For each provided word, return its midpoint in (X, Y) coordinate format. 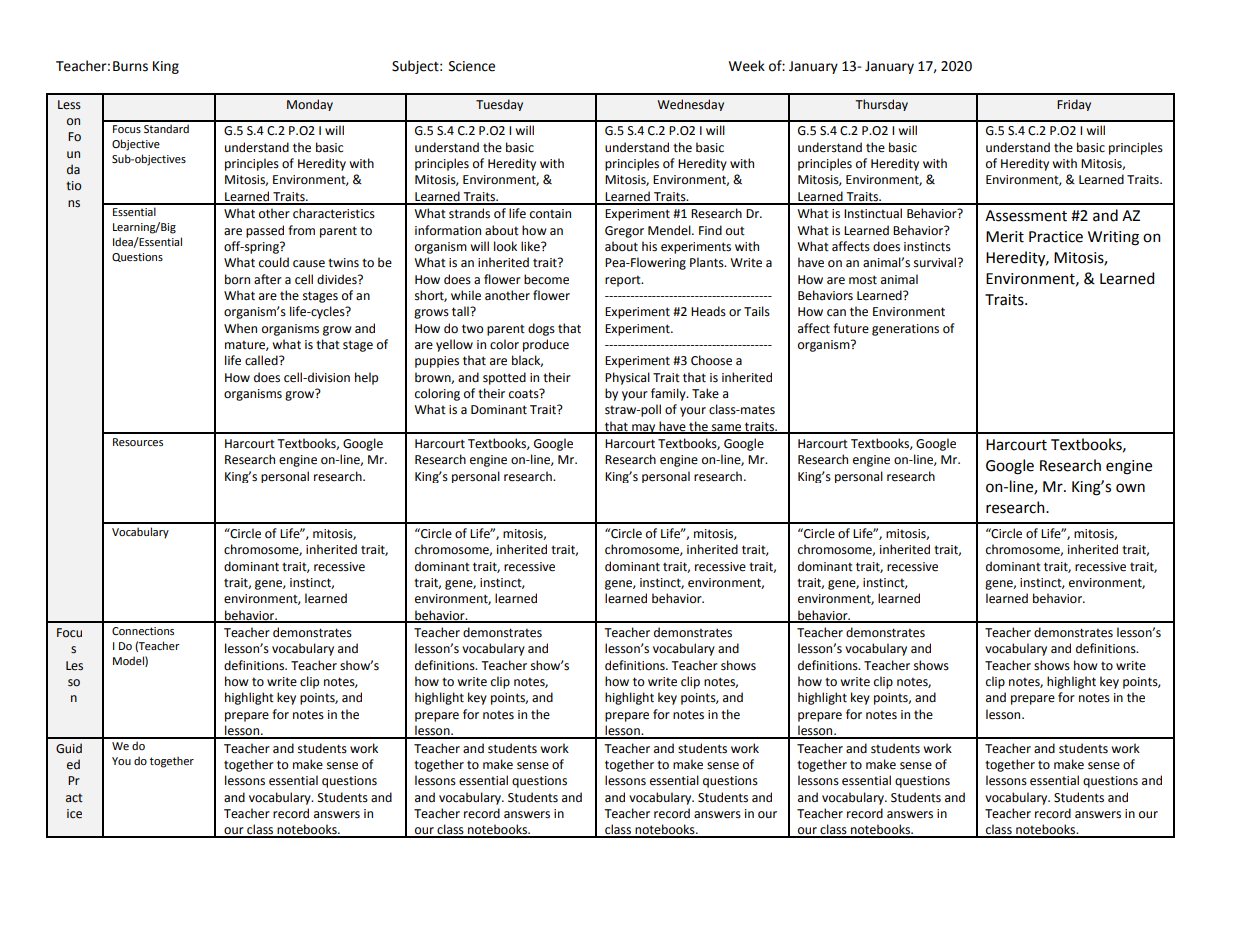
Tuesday (499, 105)
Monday (310, 105)
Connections (143, 631)
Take (705, 393)
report (624, 281)
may (644, 429)
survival (936, 262)
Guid (69, 748)
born (237, 279)
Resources (138, 442)
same (727, 428)
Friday (1074, 105)
